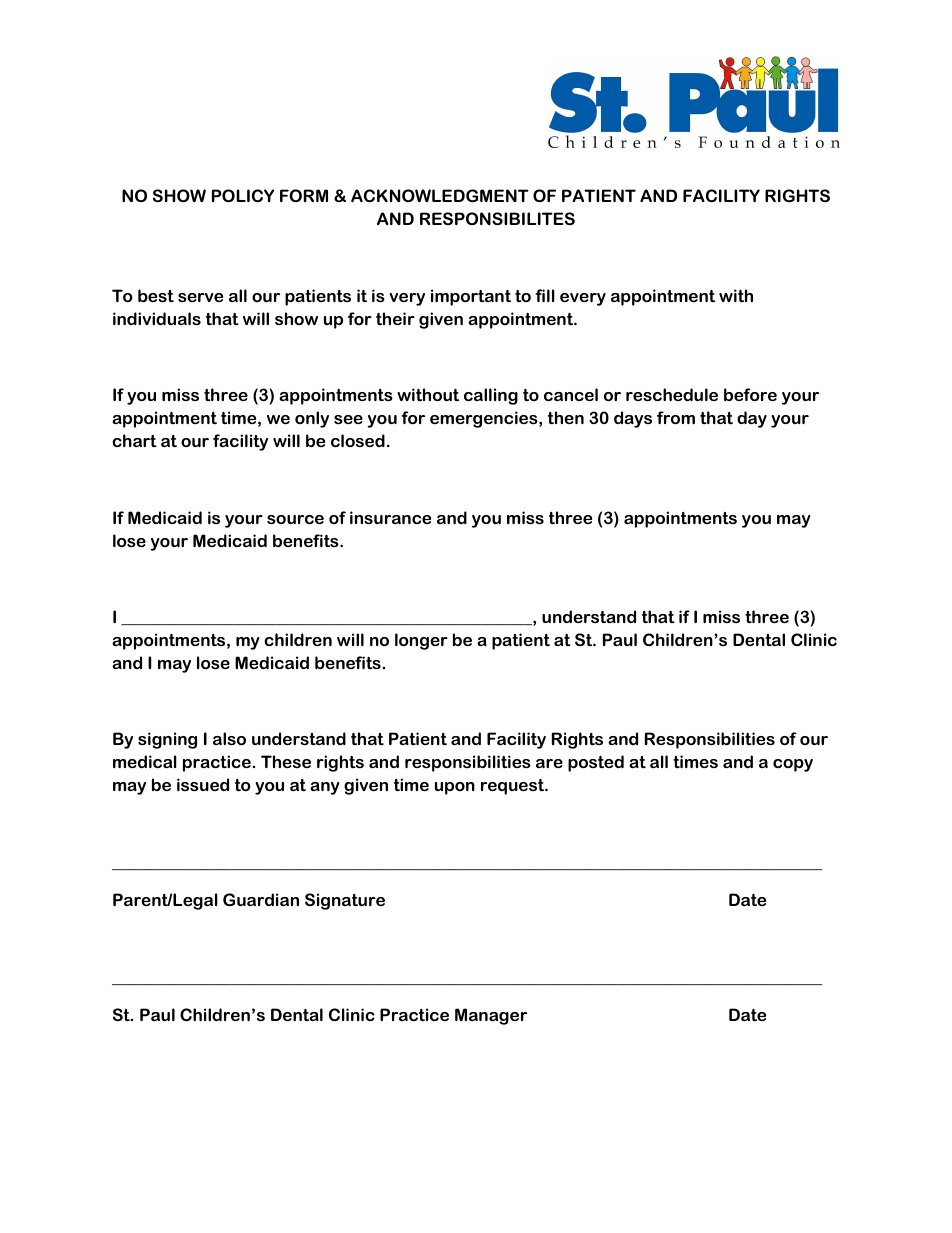  Describe the element at coordinates (793, 765) in the screenshot. I see `copy` at that location.
